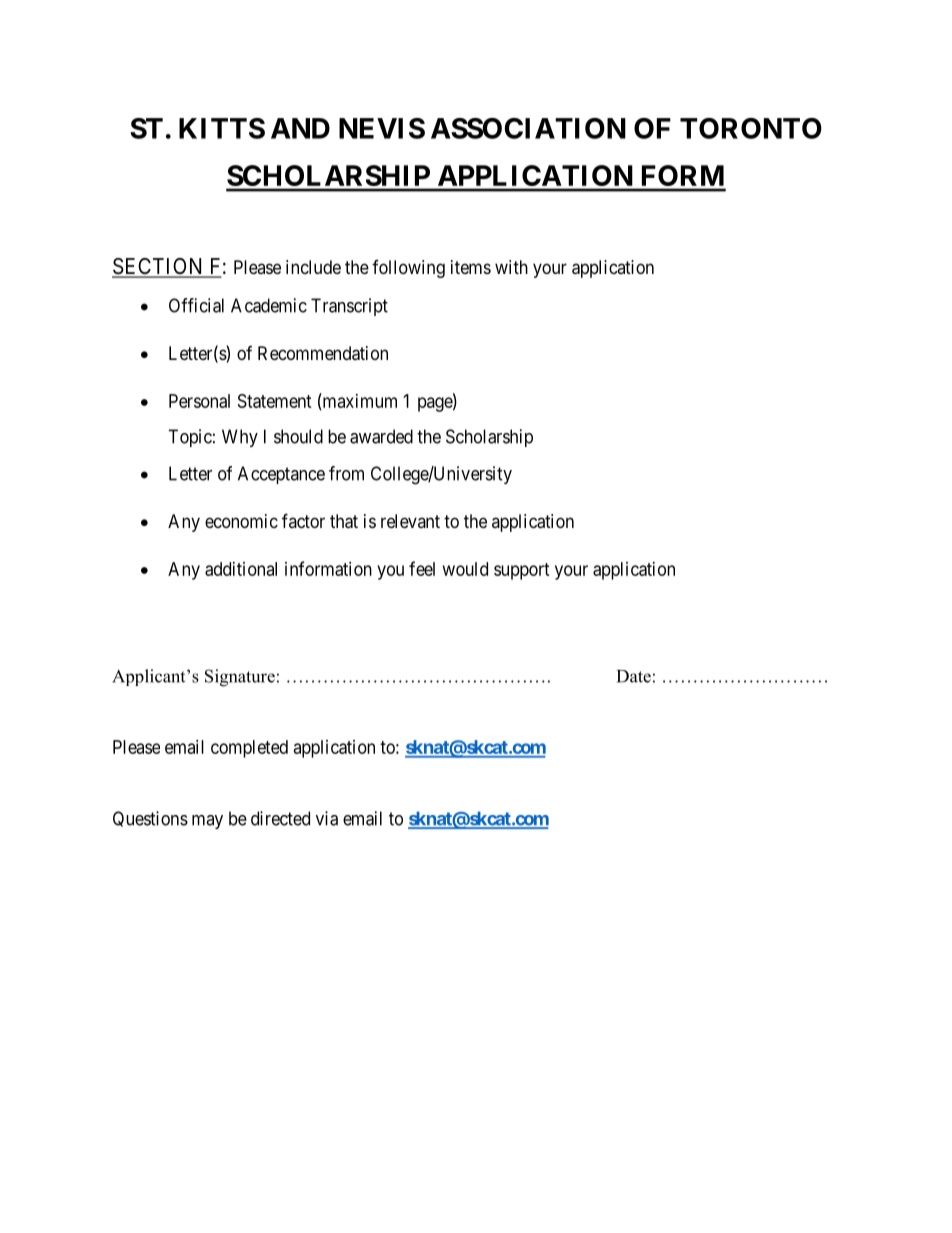 Image resolution: width=952 pixels, height=1233 pixels. I want to click on Date, so click(634, 676).
